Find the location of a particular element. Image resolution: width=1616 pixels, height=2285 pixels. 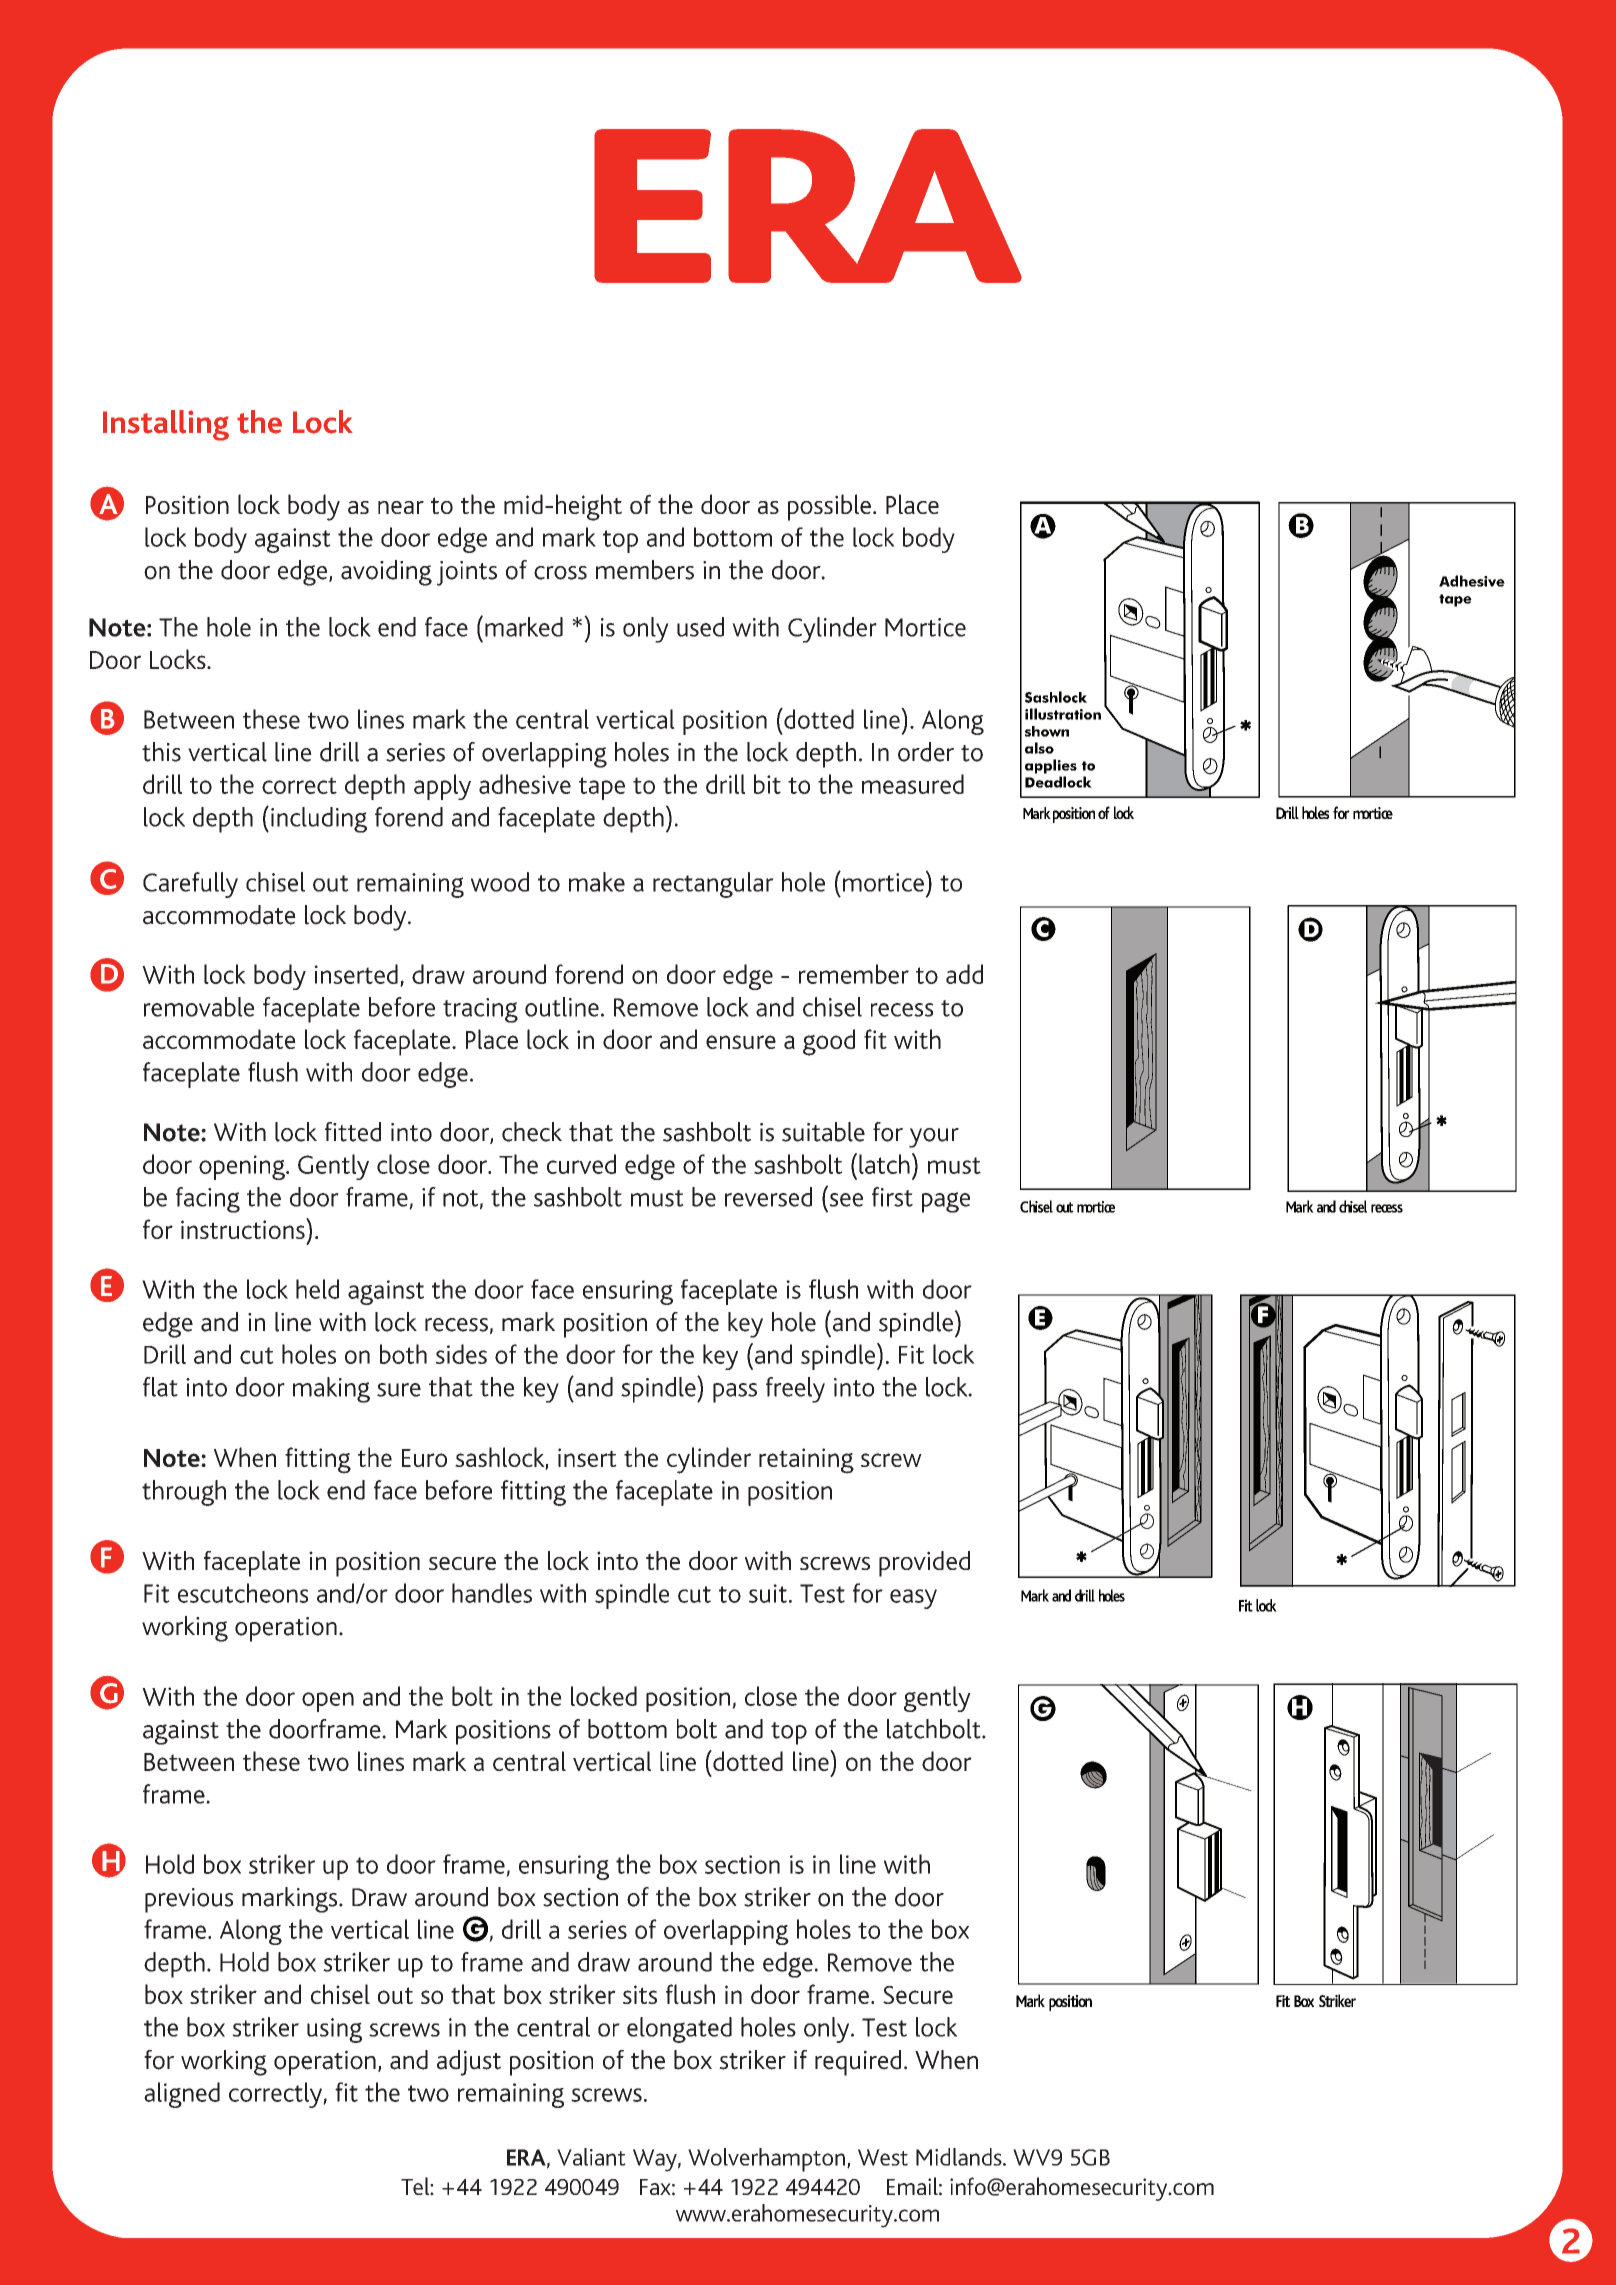

aligned is located at coordinates (182, 2095).
